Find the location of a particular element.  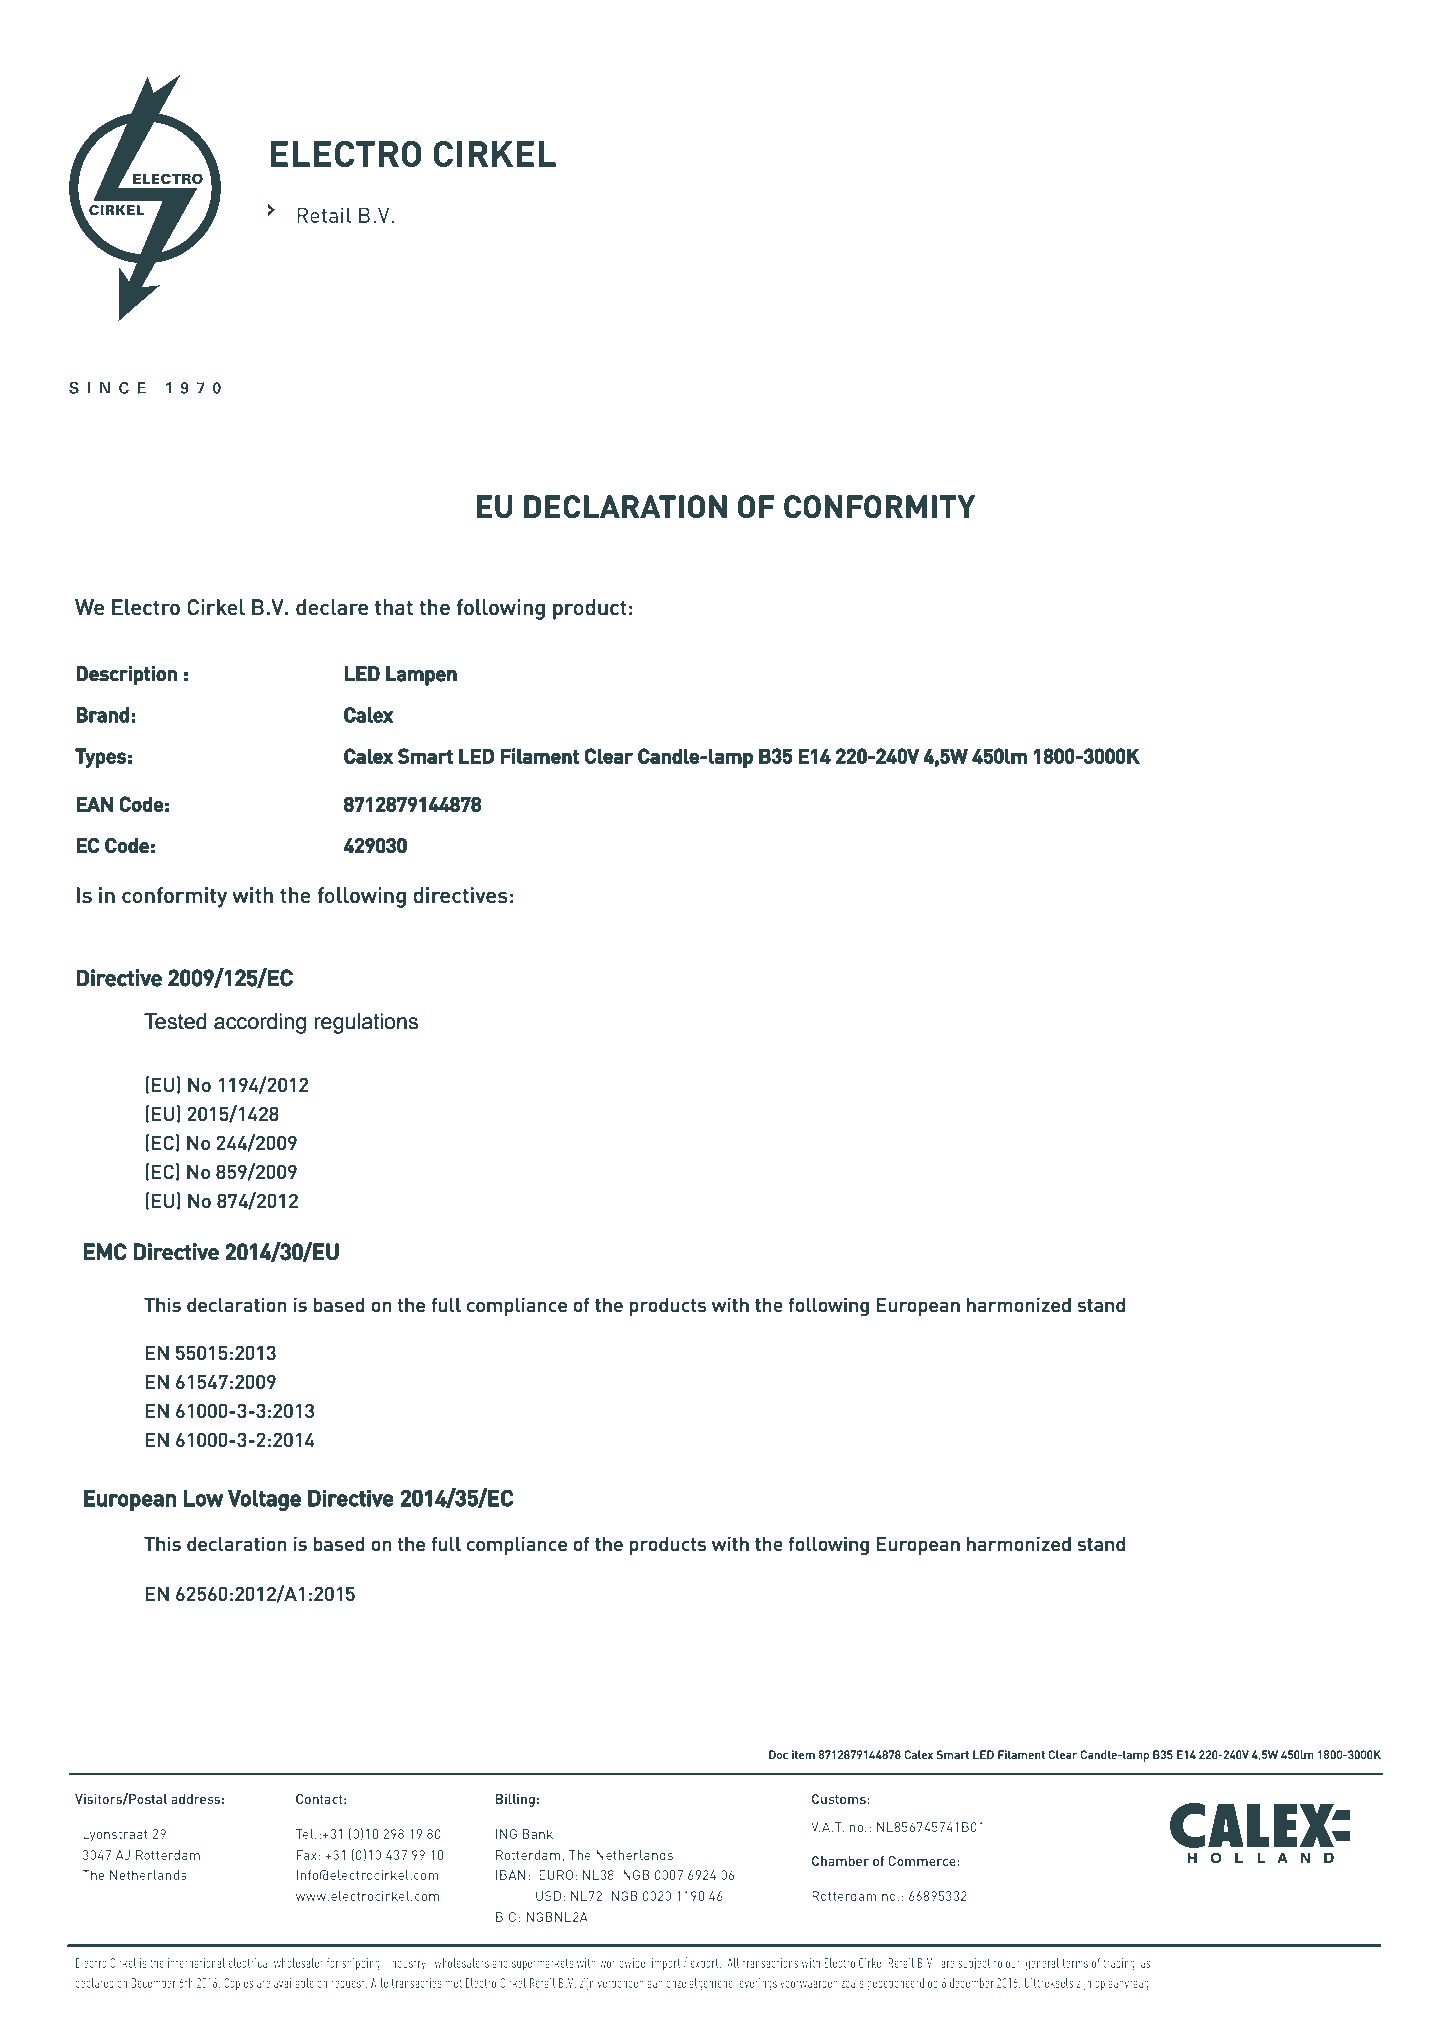

electrical is located at coordinates (249, 1963).
